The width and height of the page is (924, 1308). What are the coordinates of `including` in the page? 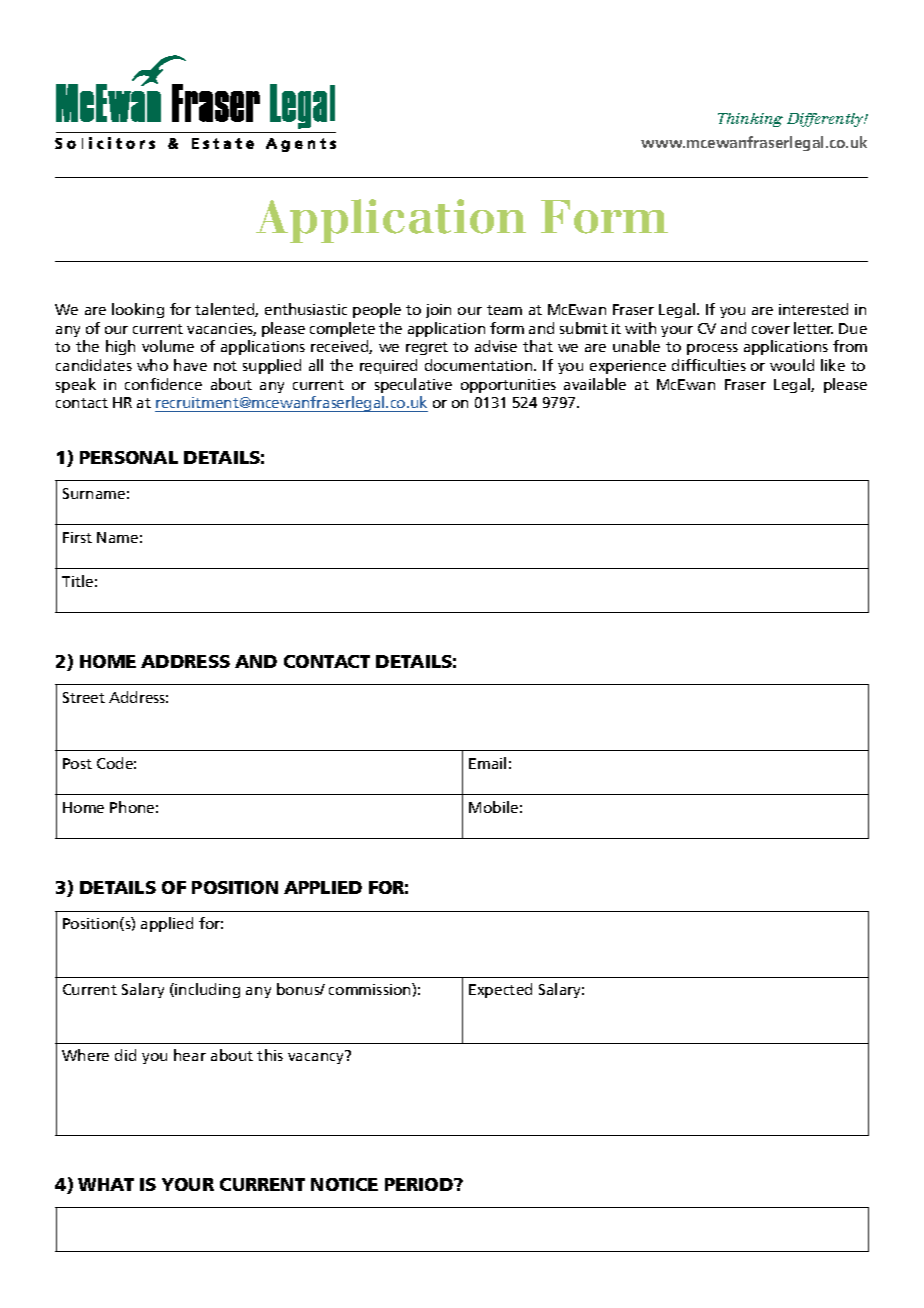 It's located at (206, 990).
